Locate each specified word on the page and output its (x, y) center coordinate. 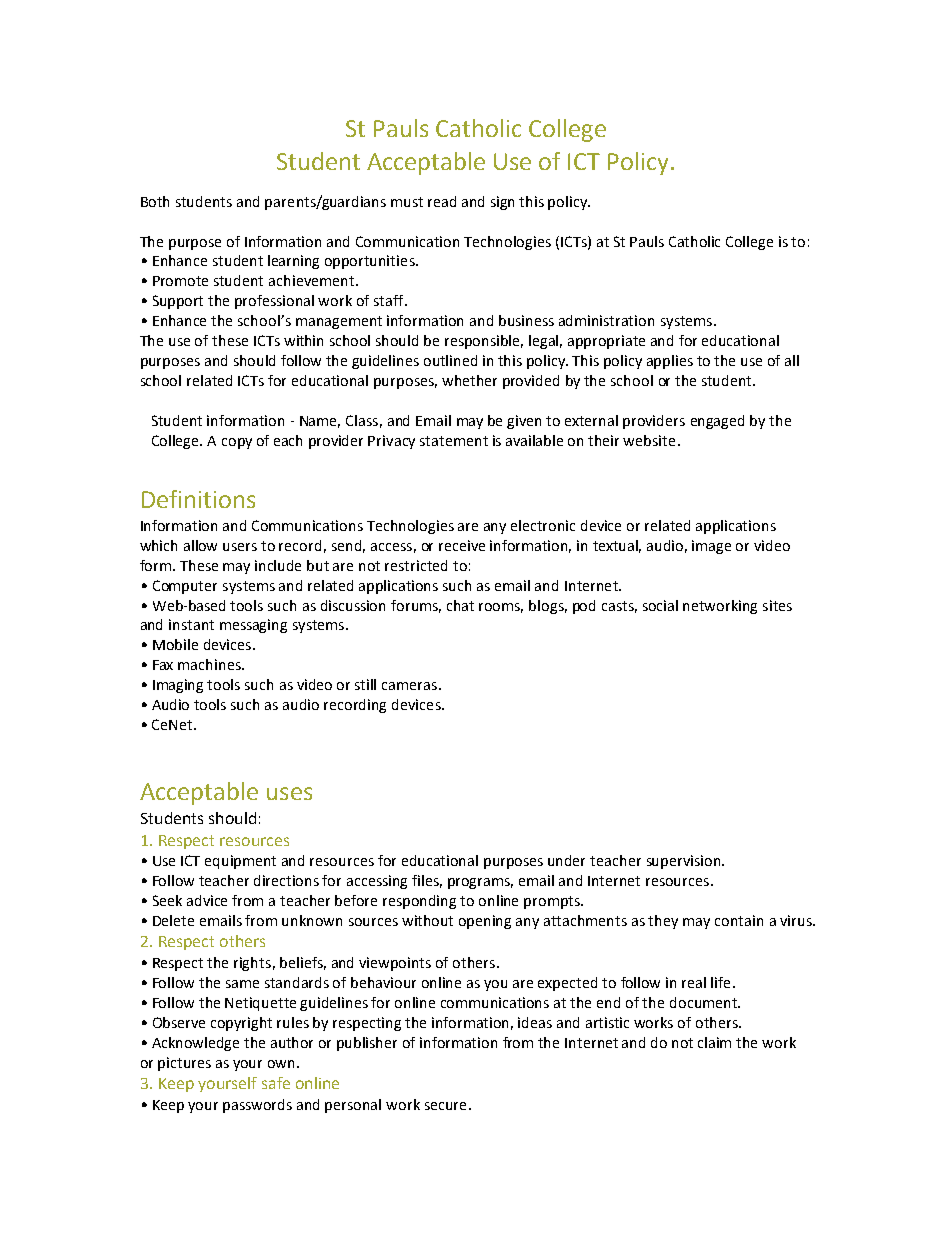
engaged (717, 422)
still (365, 684)
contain (739, 920)
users (240, 547)
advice (207, 900)
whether (469, 380)
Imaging (178, 686)
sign (502, 203)
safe (276, 1083)
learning (293, 262)
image (711, 547)
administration (606, 320)
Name (320, 422)
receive (462, 545)
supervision (685, 862)
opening (485, 922)
